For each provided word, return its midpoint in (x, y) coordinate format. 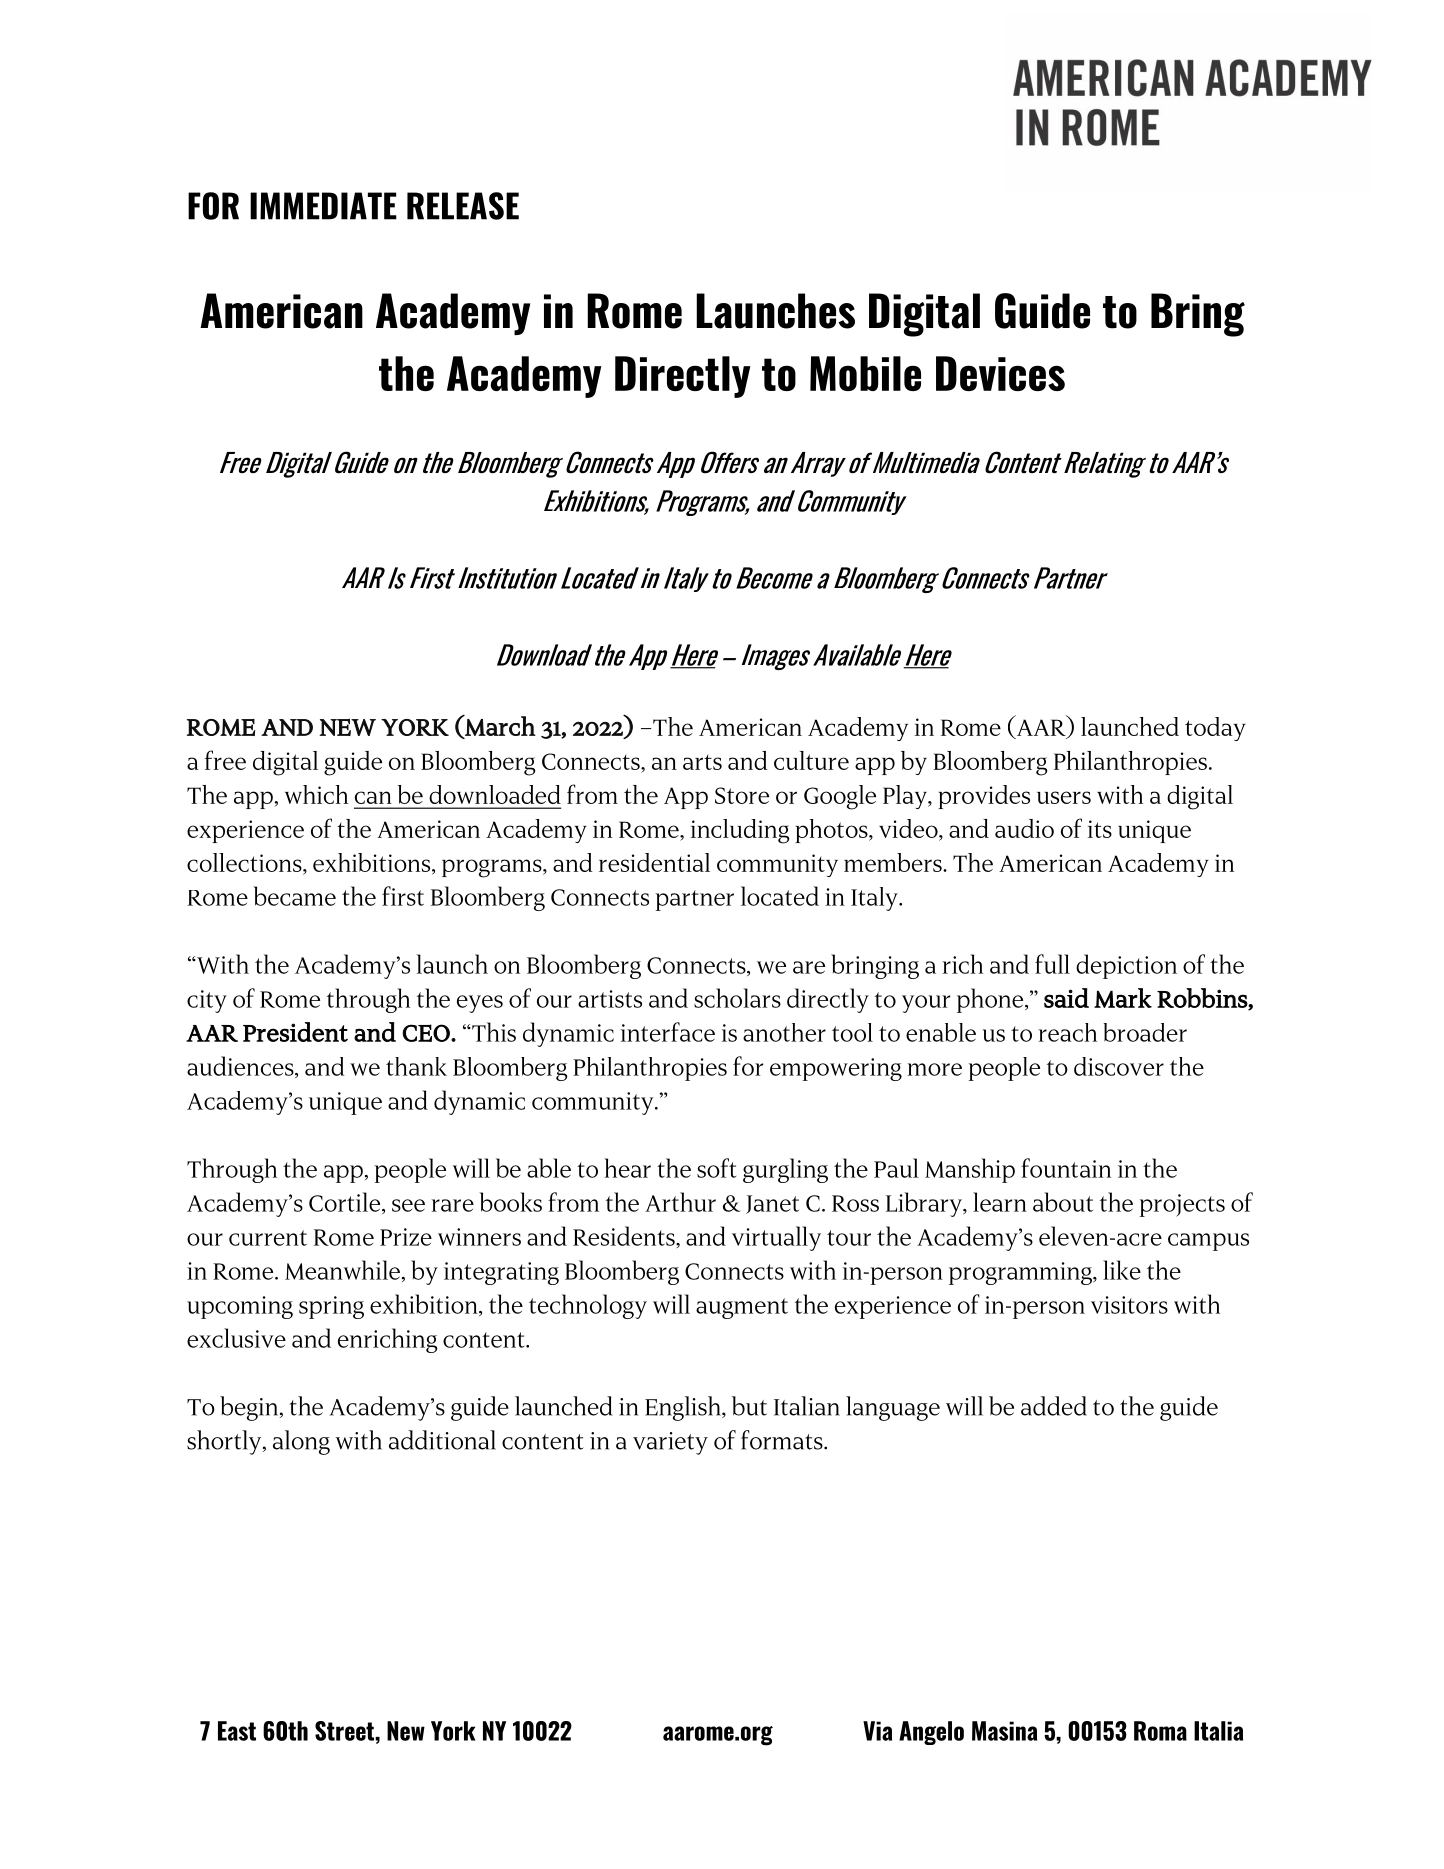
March (499, 726)
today (1215, 729)
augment (742, 1308)
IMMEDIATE (323, 206)
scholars (737, 998)
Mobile (865, 373)
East (237, 1731)
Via (877, 1731)
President (295, 1032)
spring (331, 1307)
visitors (1129, 1305)
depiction (1126, 966)
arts (702, 762)
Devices (1000, 373)
